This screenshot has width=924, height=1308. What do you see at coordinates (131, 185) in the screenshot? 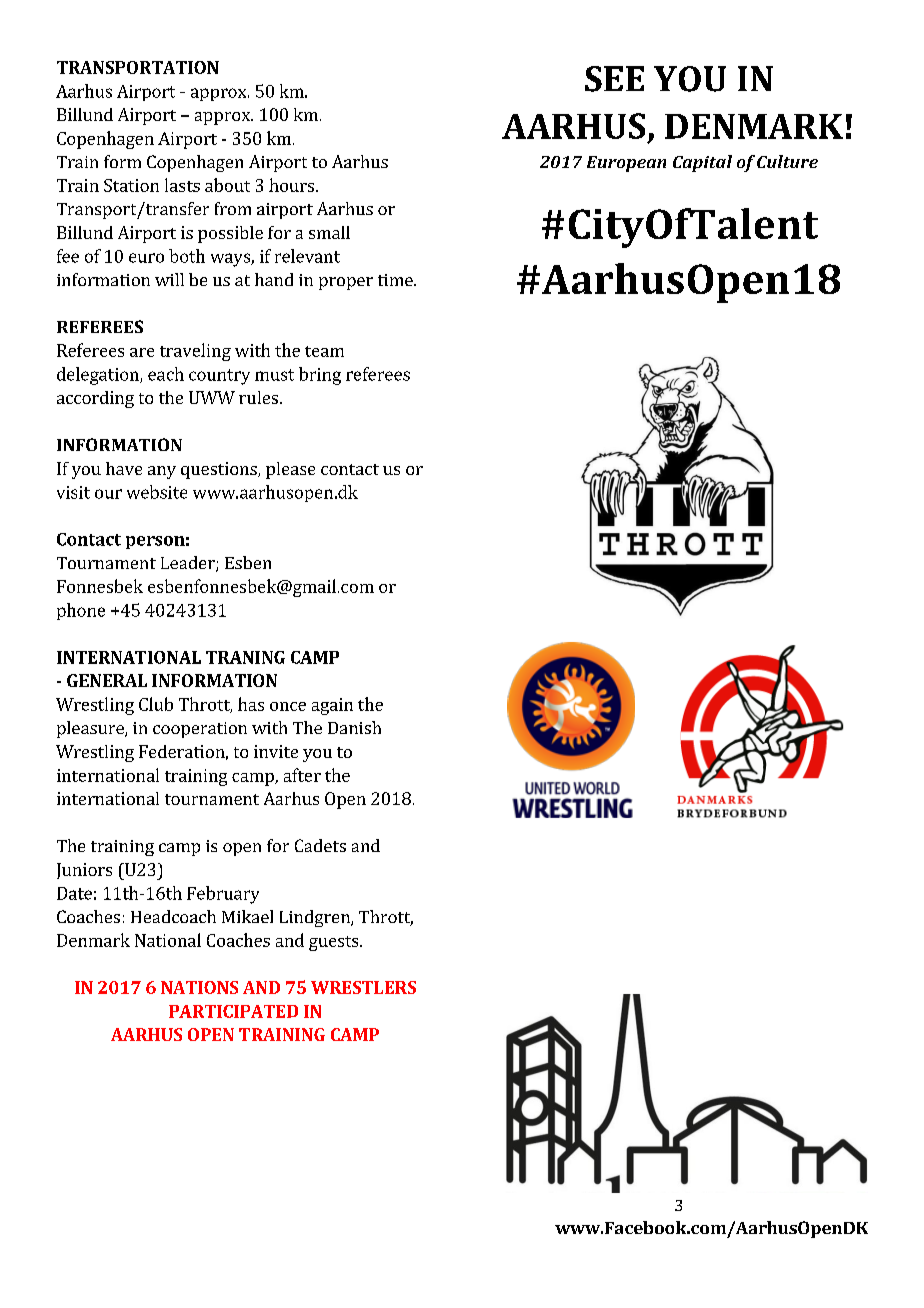
I see `Station` at bounding box center [131, 185].
